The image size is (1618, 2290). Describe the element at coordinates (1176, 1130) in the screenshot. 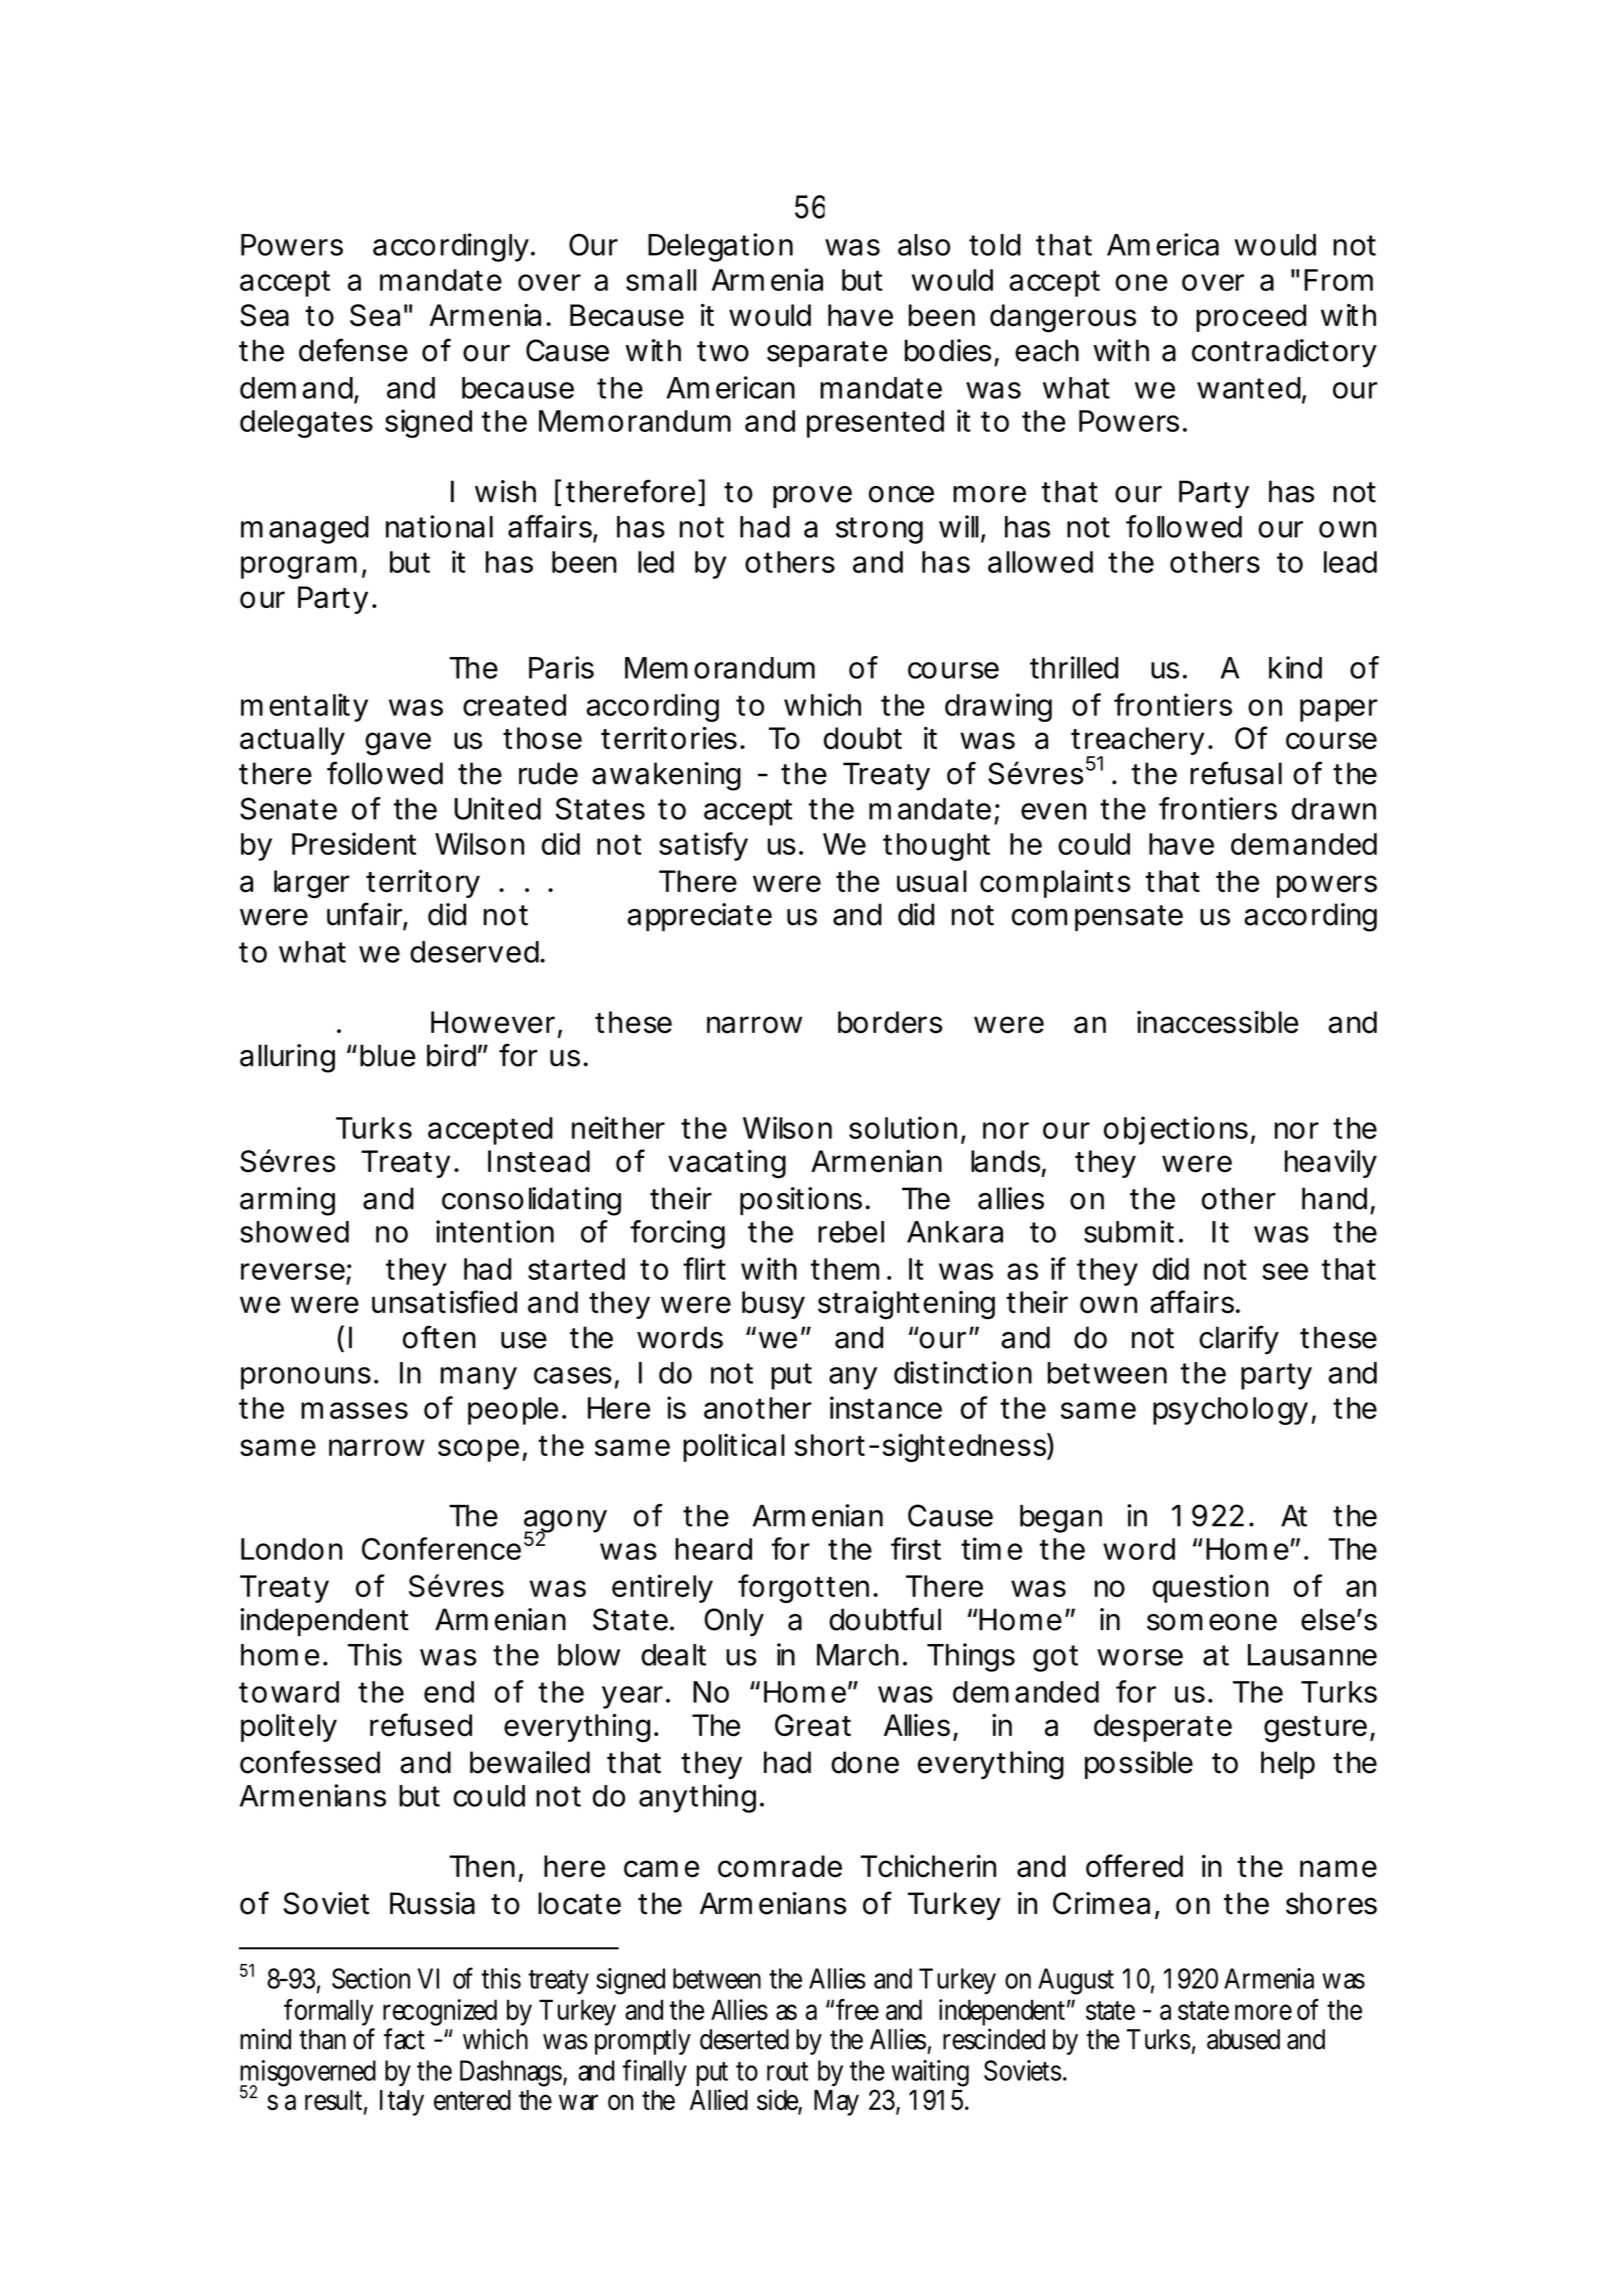

I see `objections` at that location.
